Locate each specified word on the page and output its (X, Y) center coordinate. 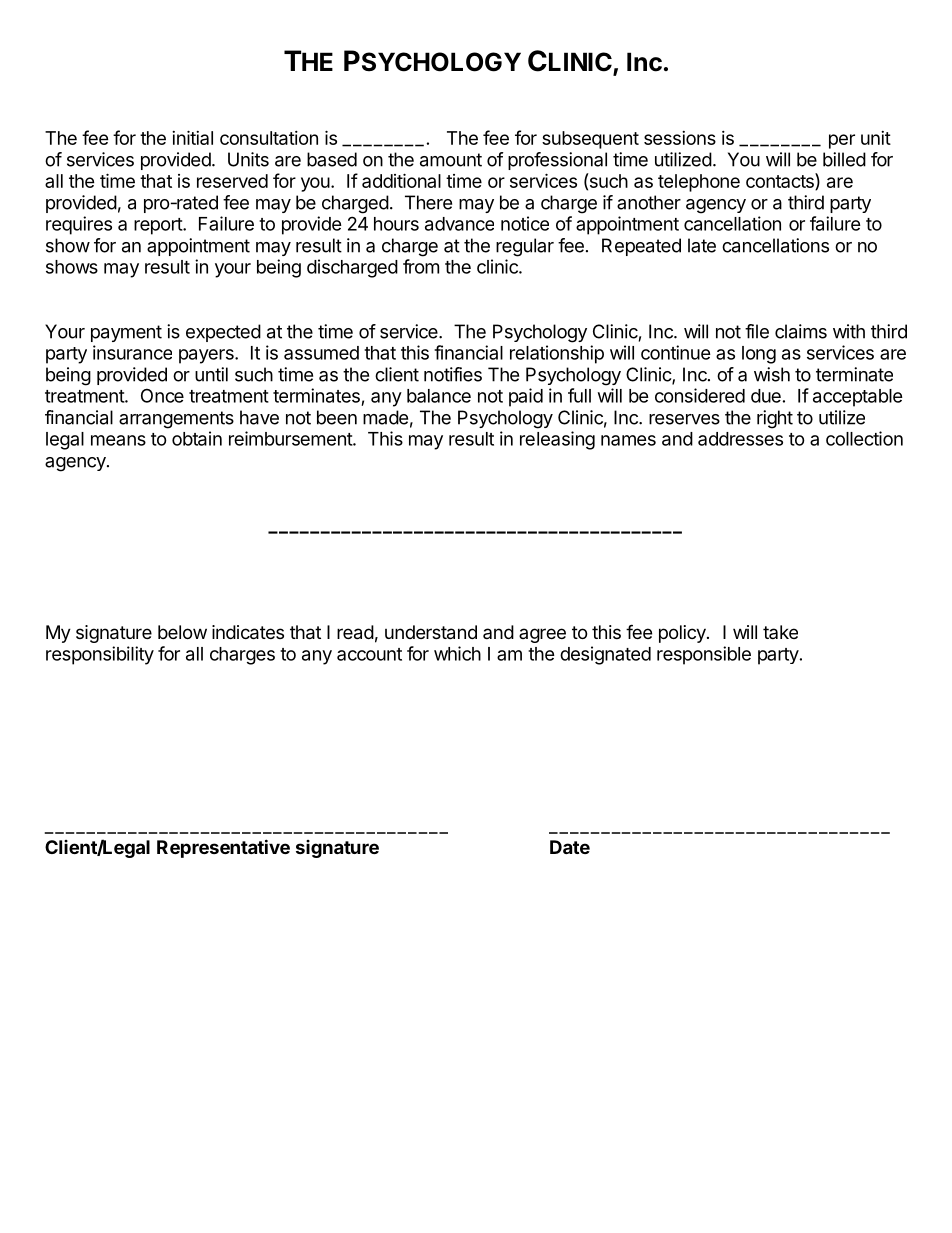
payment (126, 333)
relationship (557, 354)
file (757, 331)
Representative (223, 848)
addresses (740, 439)
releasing (557, 440)
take (780, 632)
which (457, 653)
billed (844, 159)
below (182, 632)
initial (192, 137)
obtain (197, 438)
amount (451, 160)
